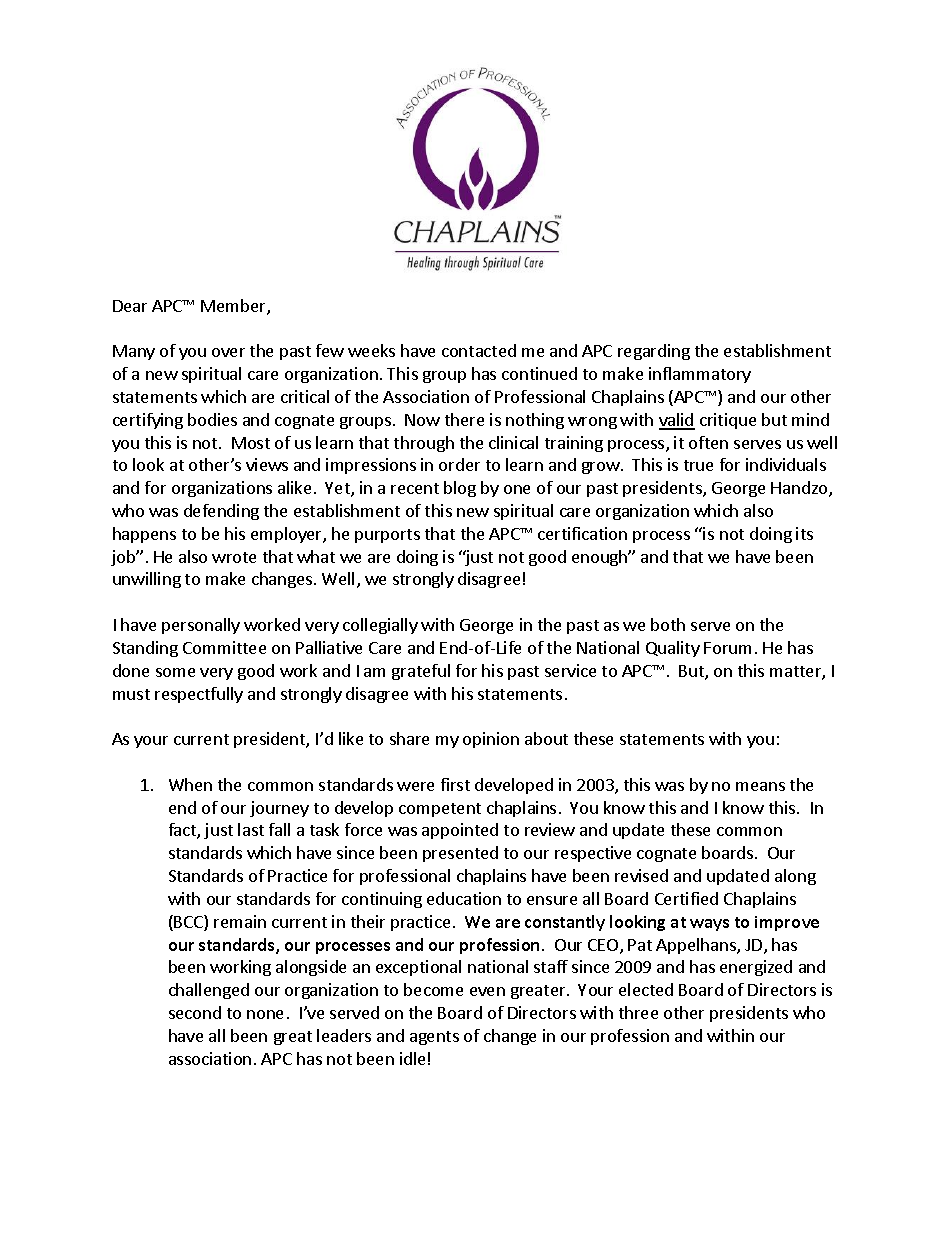 This document has height=1233, width=952. What do you see at coordinates (199, 695) in the document?
I see `respectfully` at bounding box center [199, 695].
